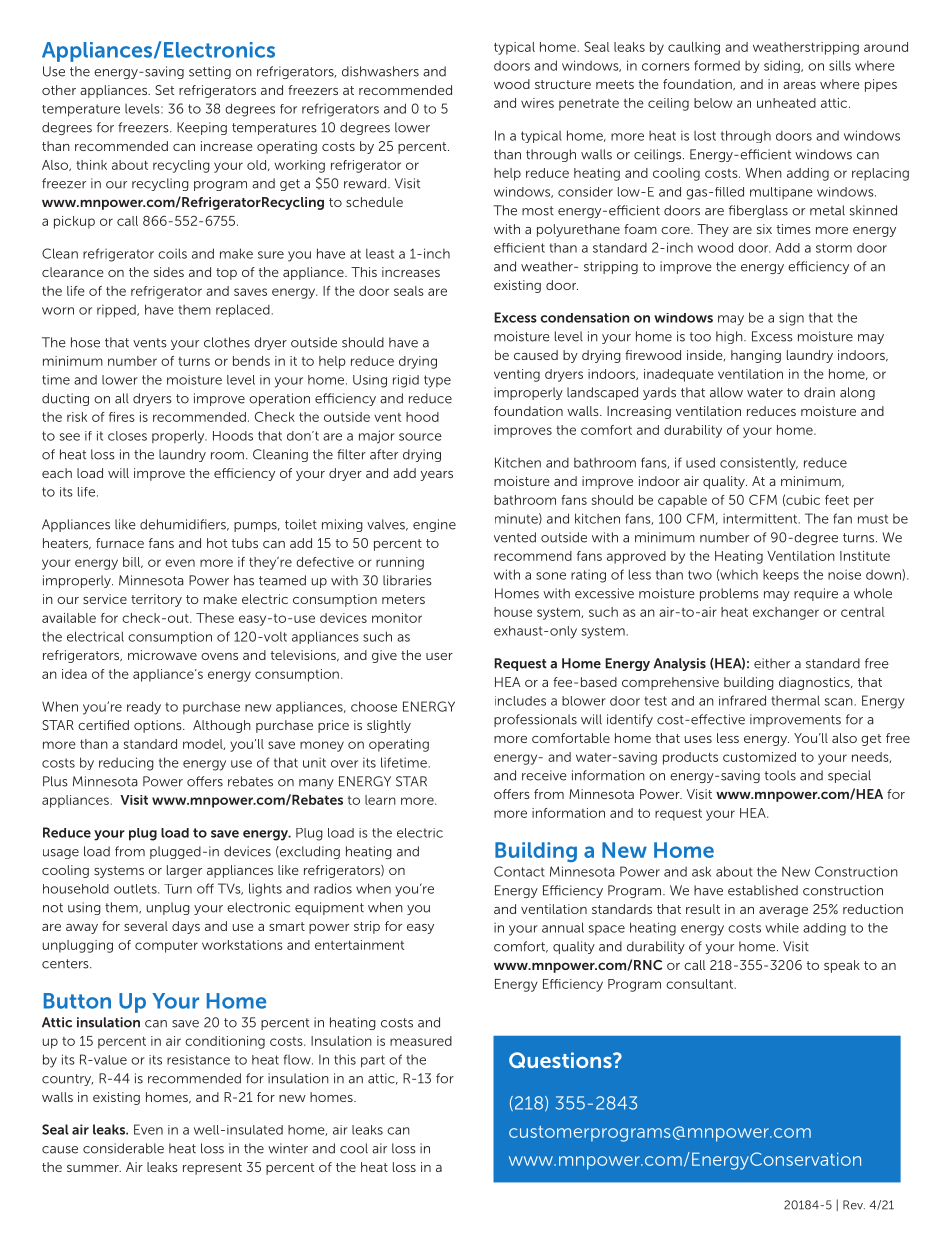 The height and width of the page is (1233, 952). Describe the element at coordinates (799, 85) in the page. I see `areas` at that location.
